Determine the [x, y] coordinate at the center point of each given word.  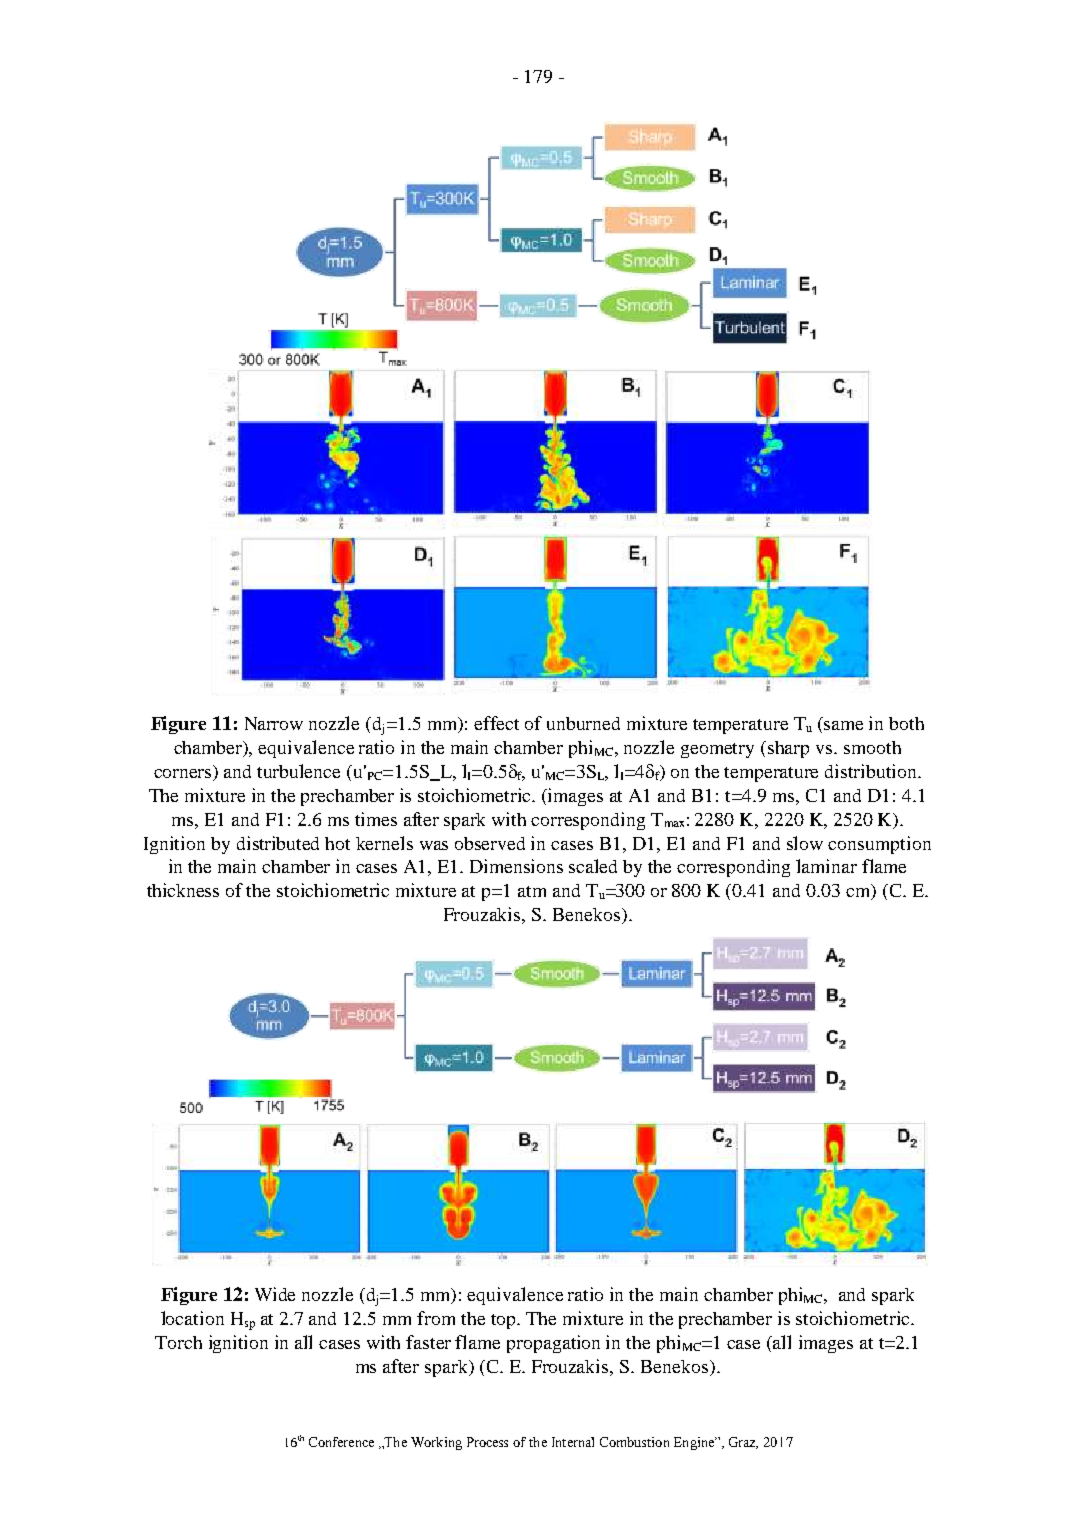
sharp [788, 749]
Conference [341, 1442]
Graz [743, 1443]
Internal [573, 1442]
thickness [183, 890]
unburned [583, 723]
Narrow [274, 723]
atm [532, 891]
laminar [826, 866]
